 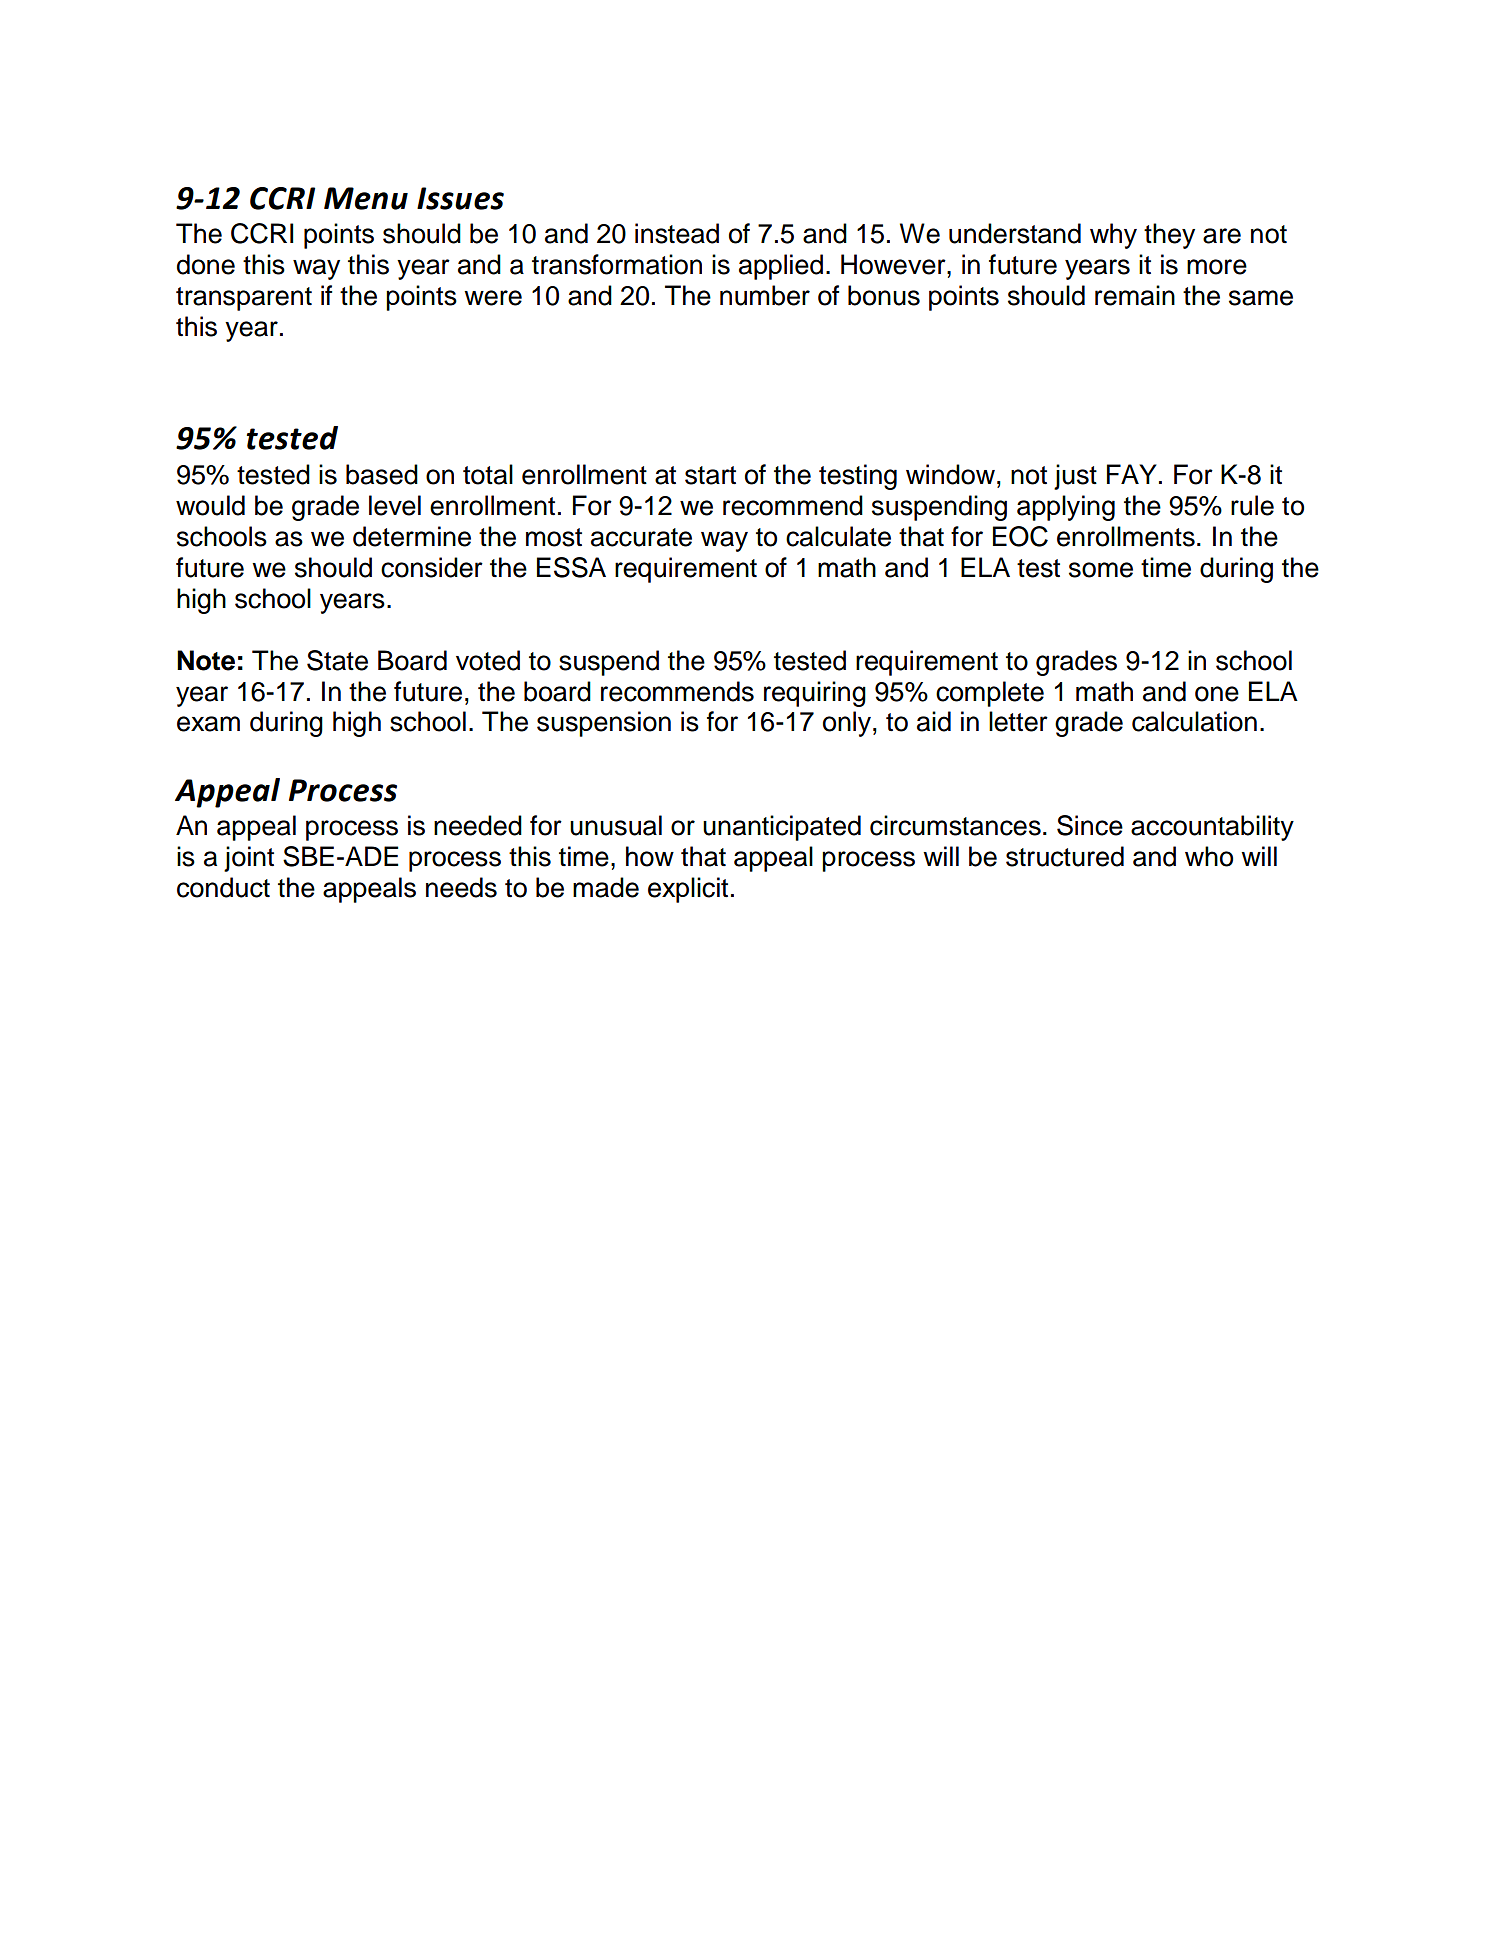 What do you see at coordinates (337, 660) in the screenshot?
I see `State` at bounding box center [337, 660].
